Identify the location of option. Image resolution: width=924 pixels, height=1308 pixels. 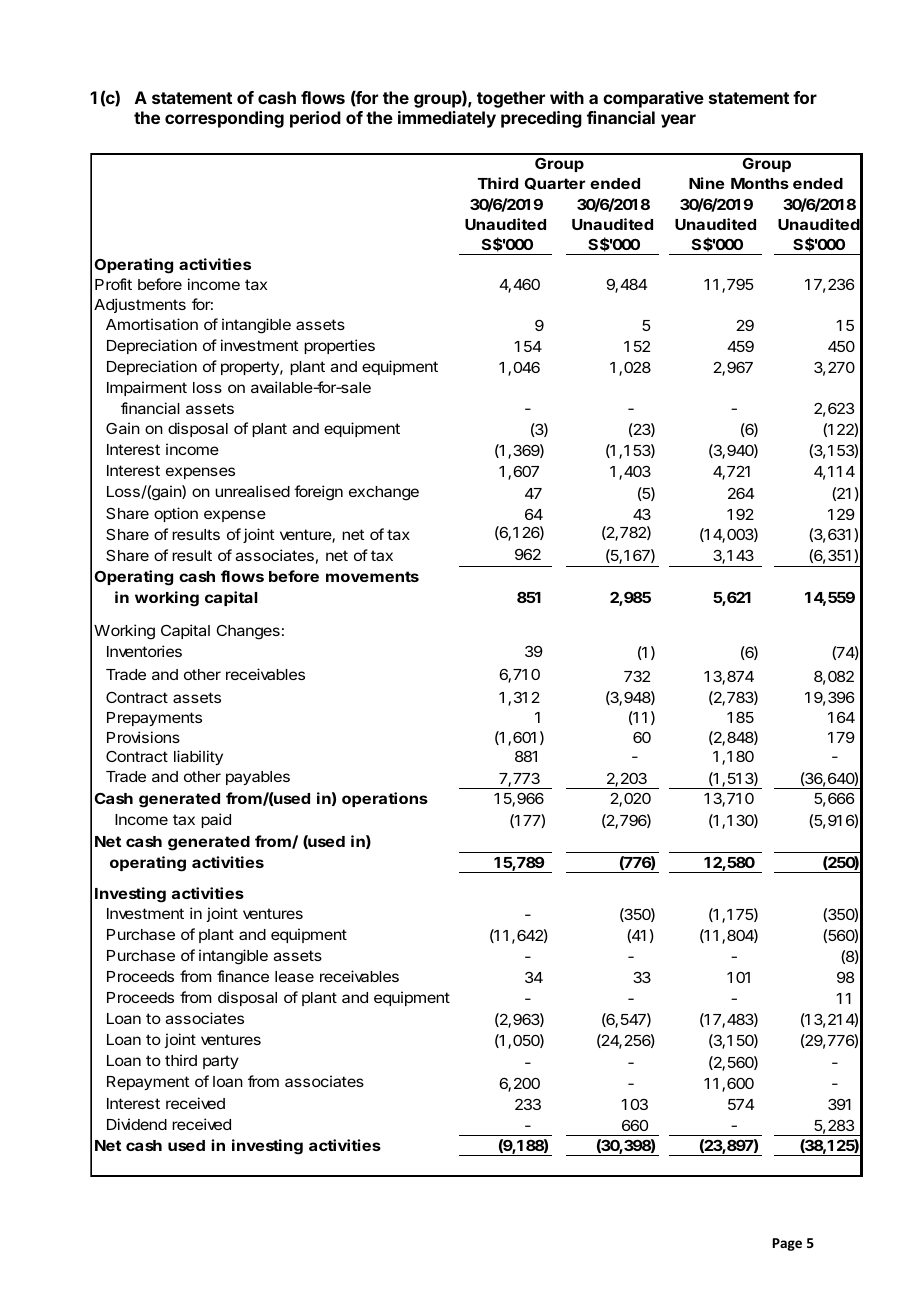
(176, 514).
